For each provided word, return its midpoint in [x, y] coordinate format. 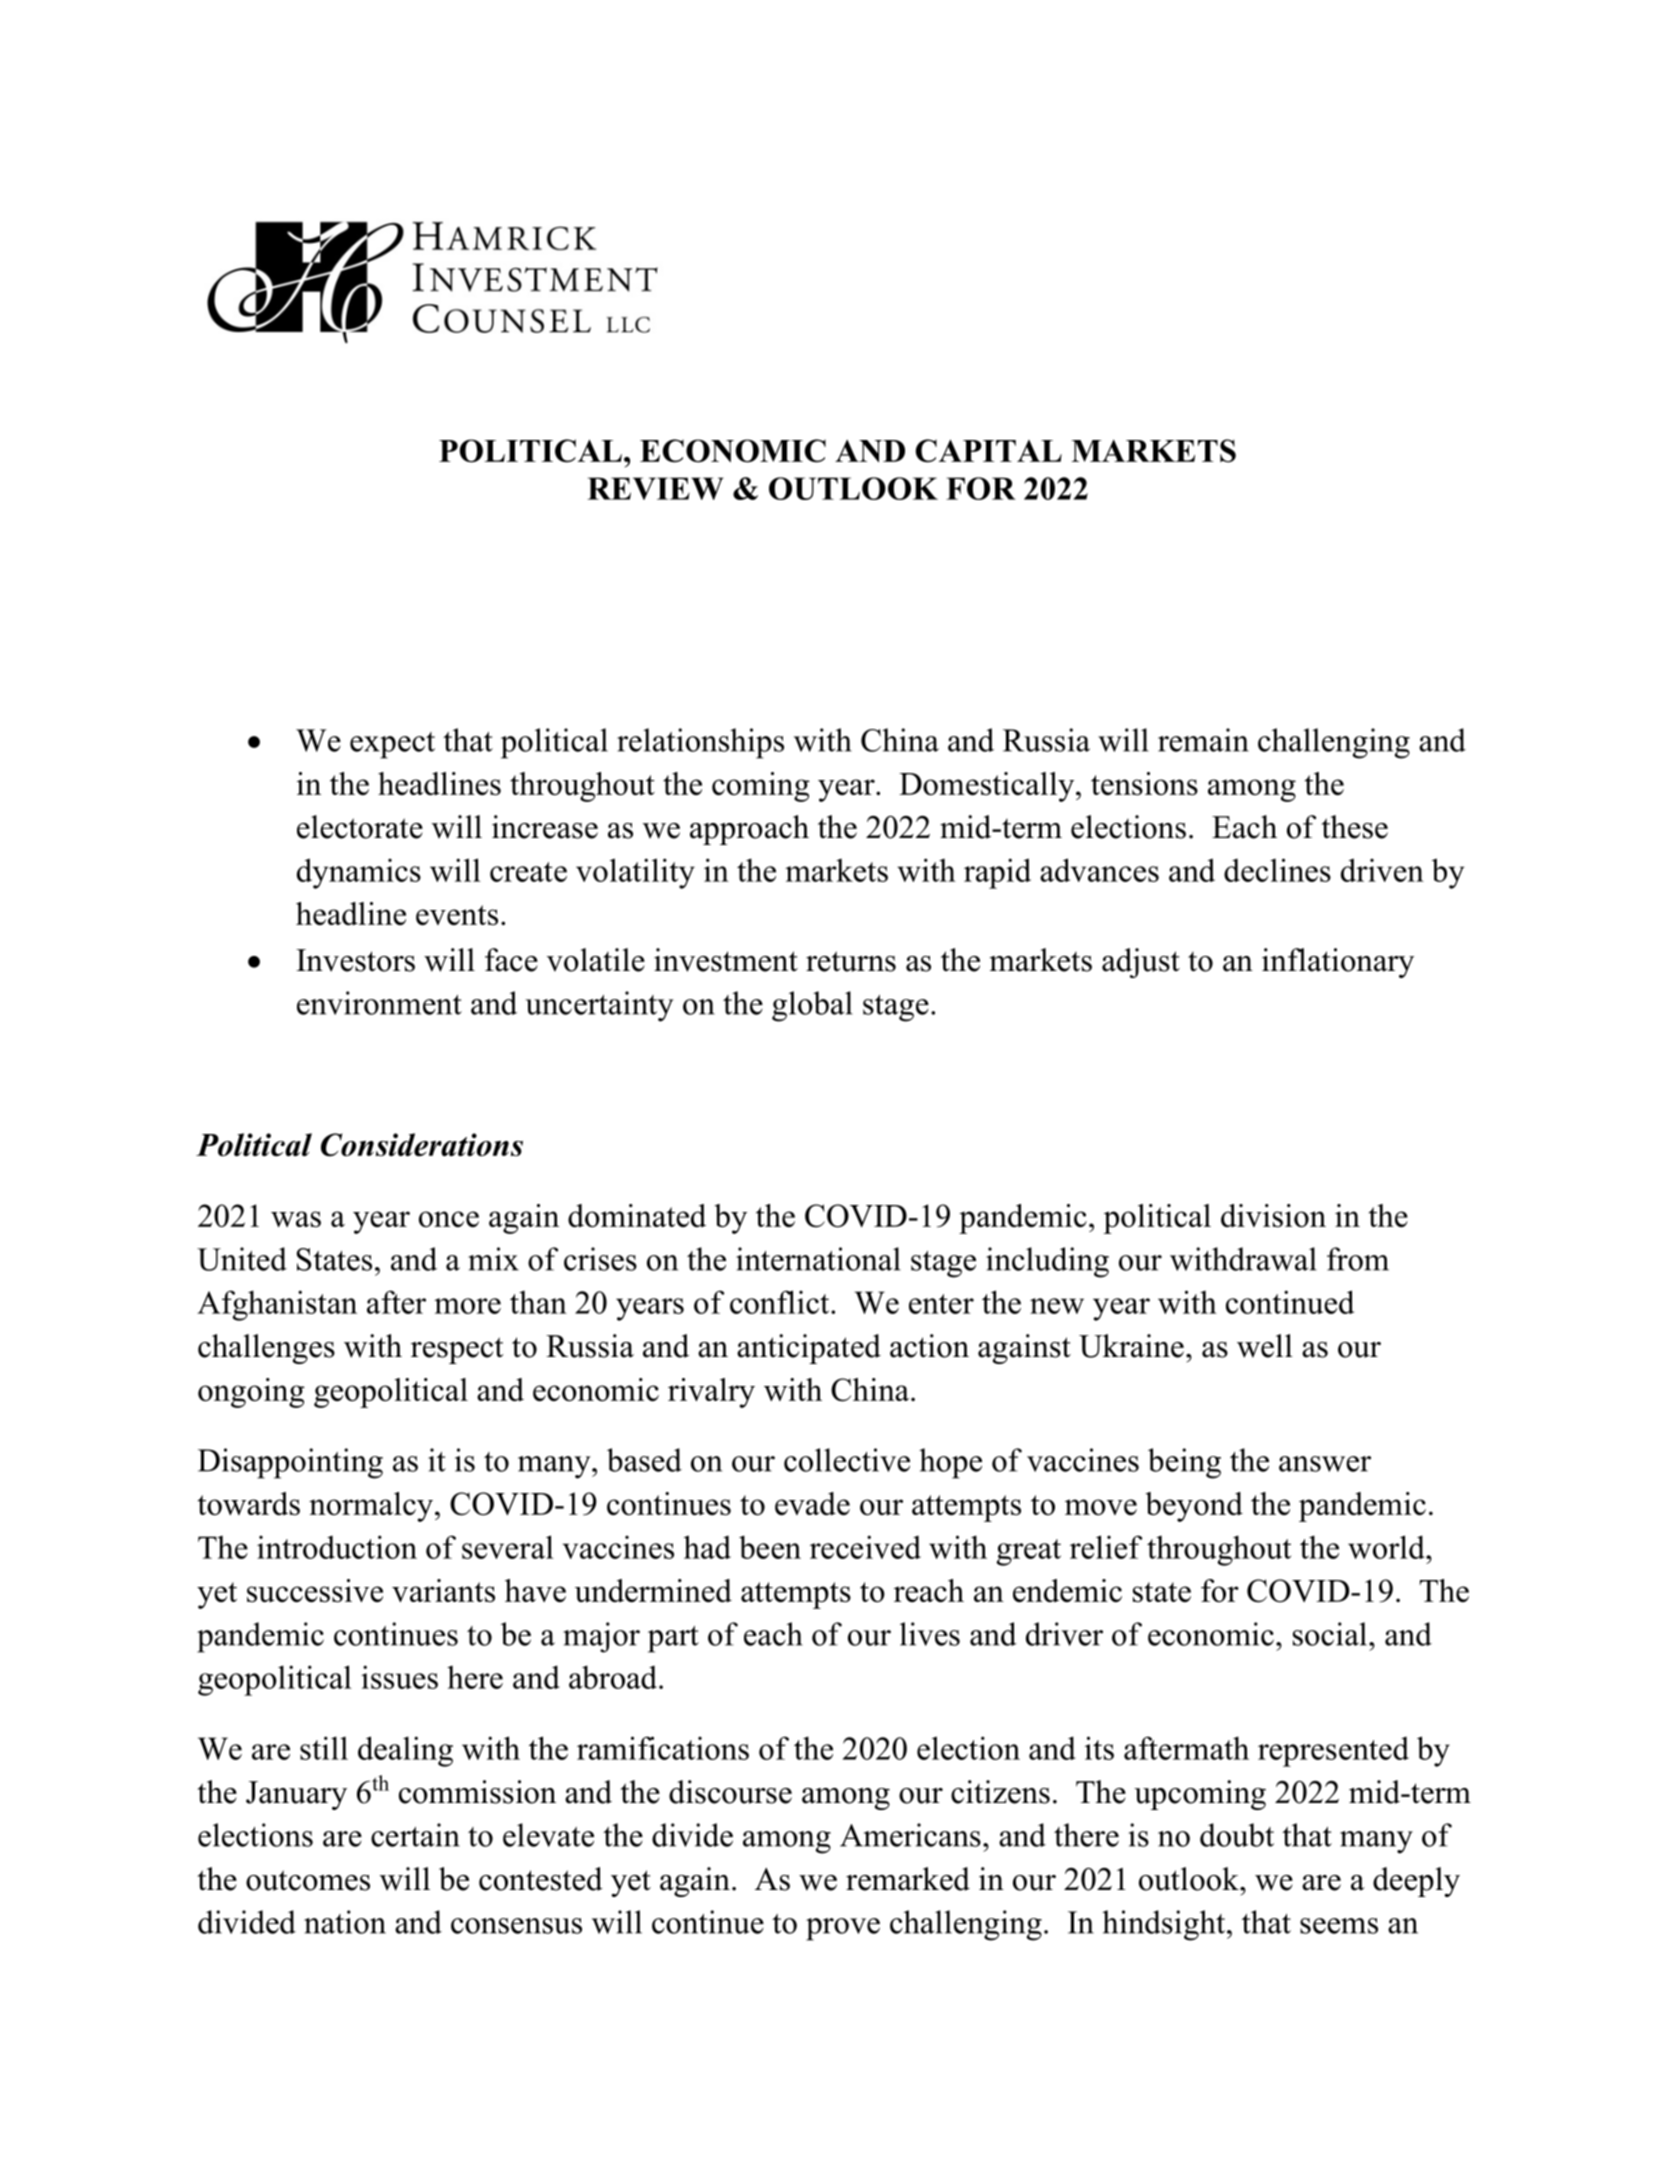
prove [843, 1929]
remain [1203, 740]
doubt [1237, 1835]
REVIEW [655, 488]
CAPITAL [989, 451]
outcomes [308, 1880]
